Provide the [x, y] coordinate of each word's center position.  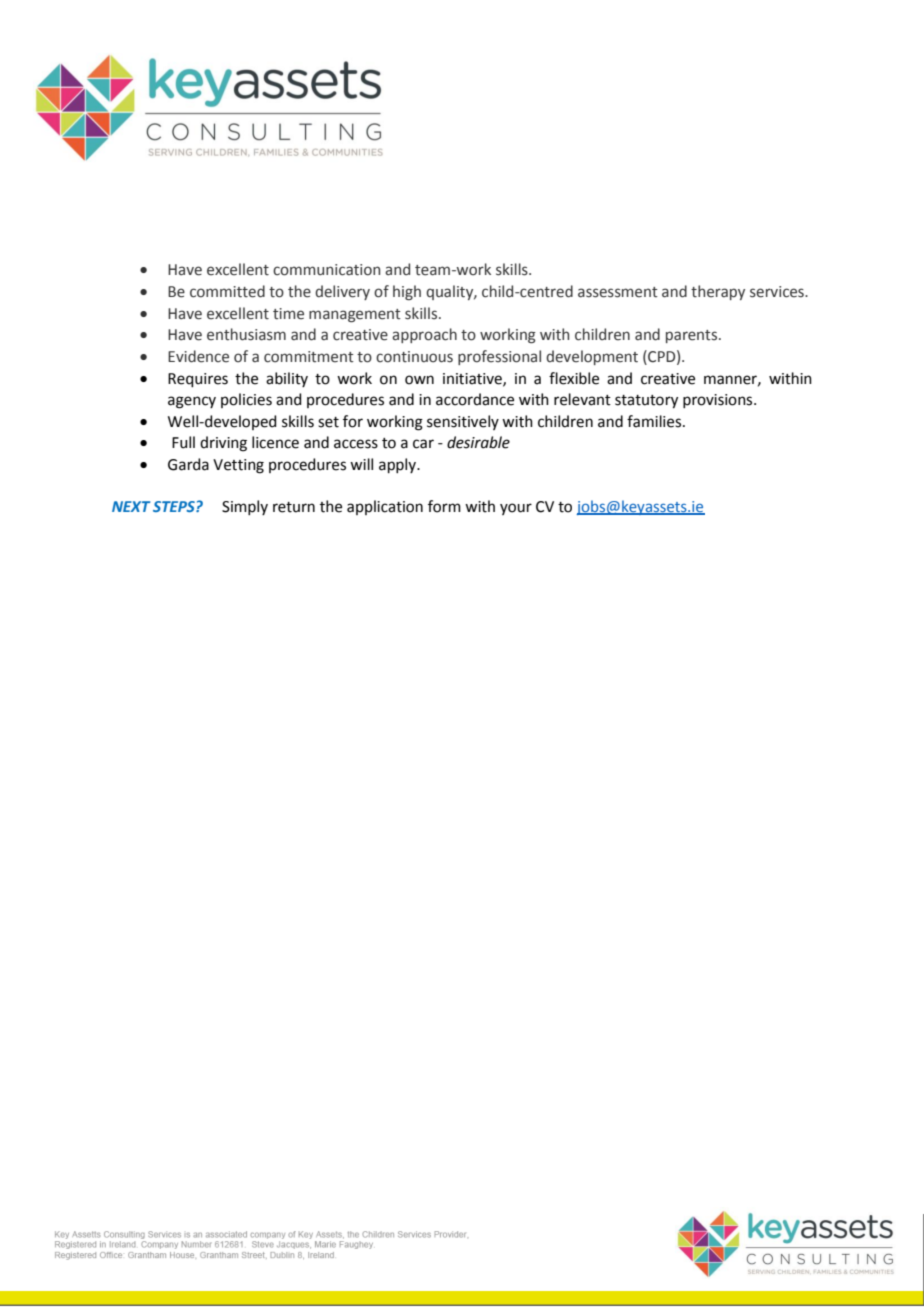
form [444, 506]
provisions [719, 401]
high [407, 292]
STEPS [175, 506]
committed [227, 291]
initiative [473, 379]
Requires [198, 380]
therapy [718, 292]
